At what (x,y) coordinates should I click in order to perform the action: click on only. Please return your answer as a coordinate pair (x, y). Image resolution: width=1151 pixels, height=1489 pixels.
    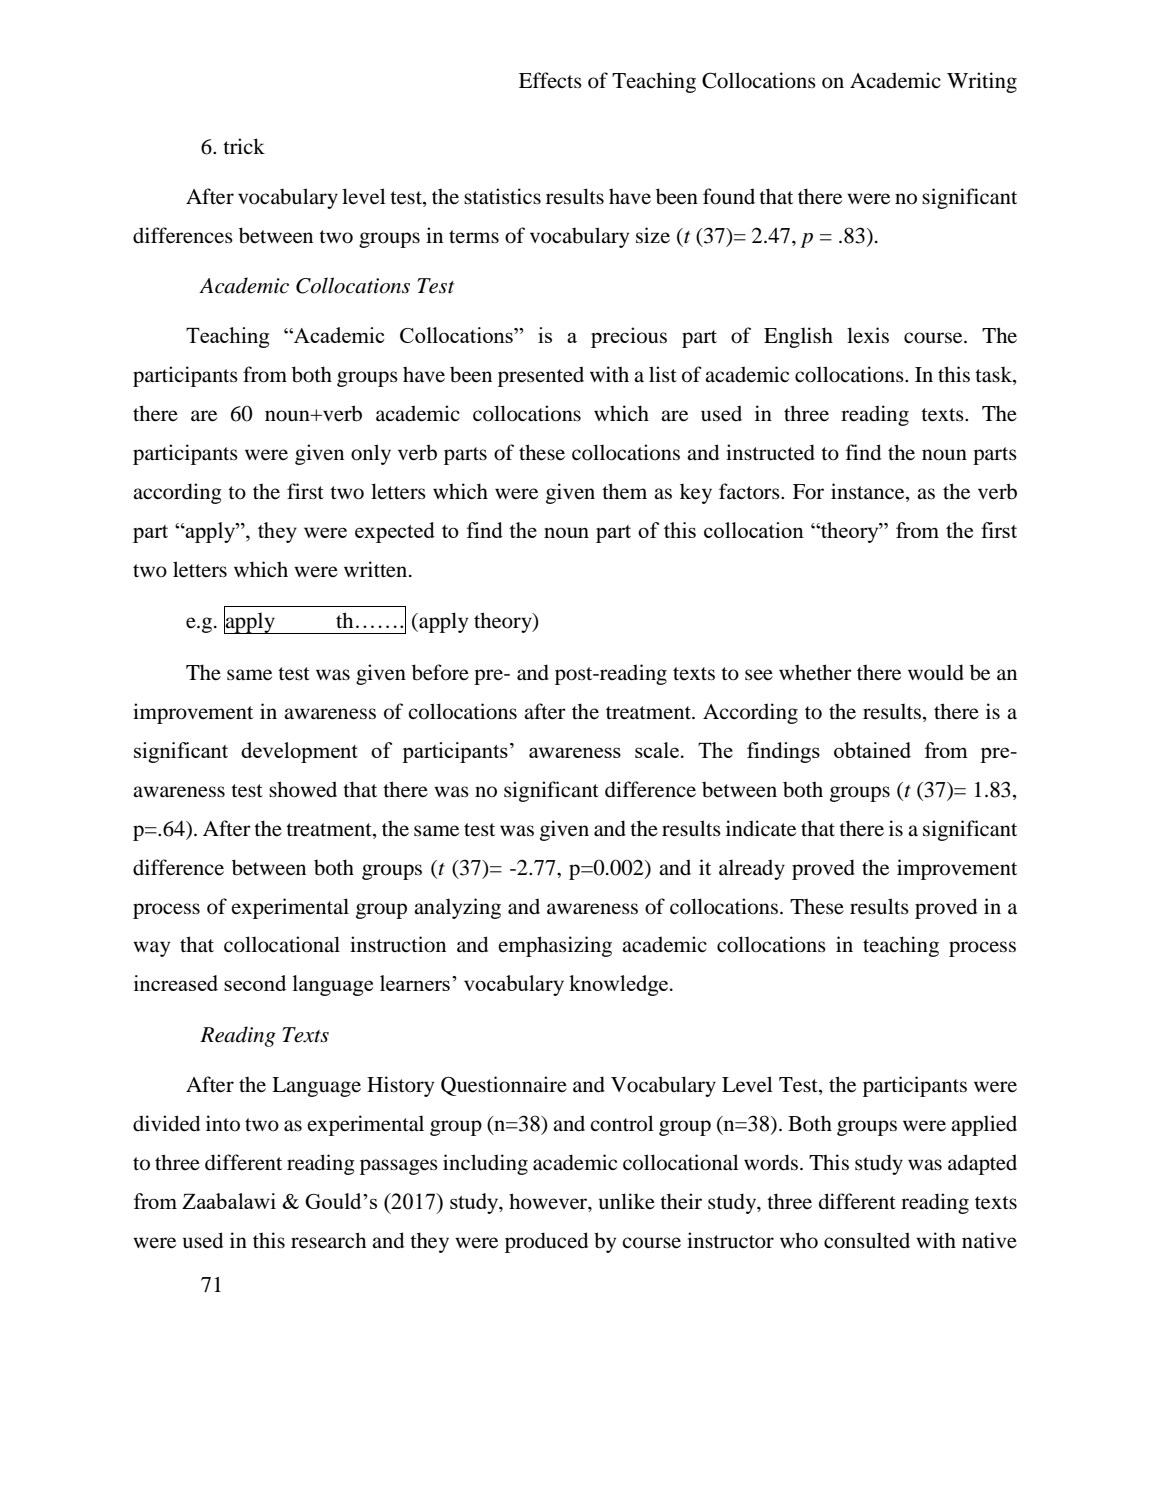
    Looking at the image, I should click on (371, 454).
